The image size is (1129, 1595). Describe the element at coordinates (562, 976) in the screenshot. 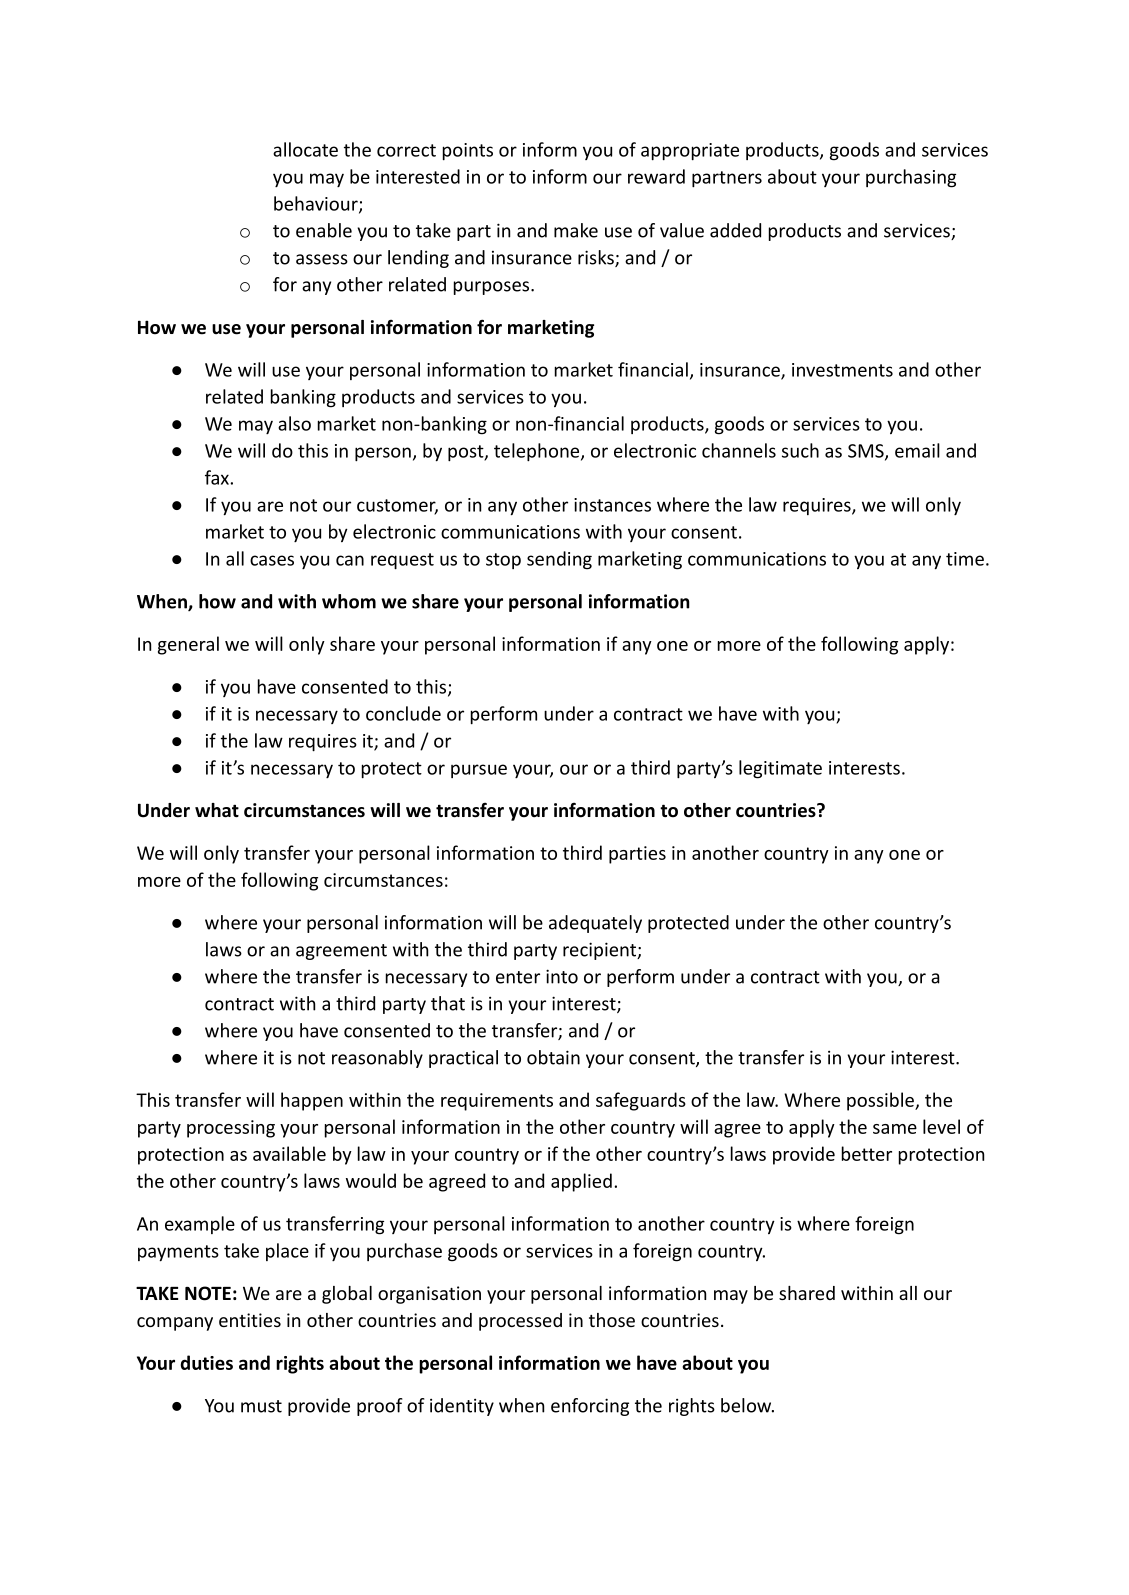

I see `into` at that location.
